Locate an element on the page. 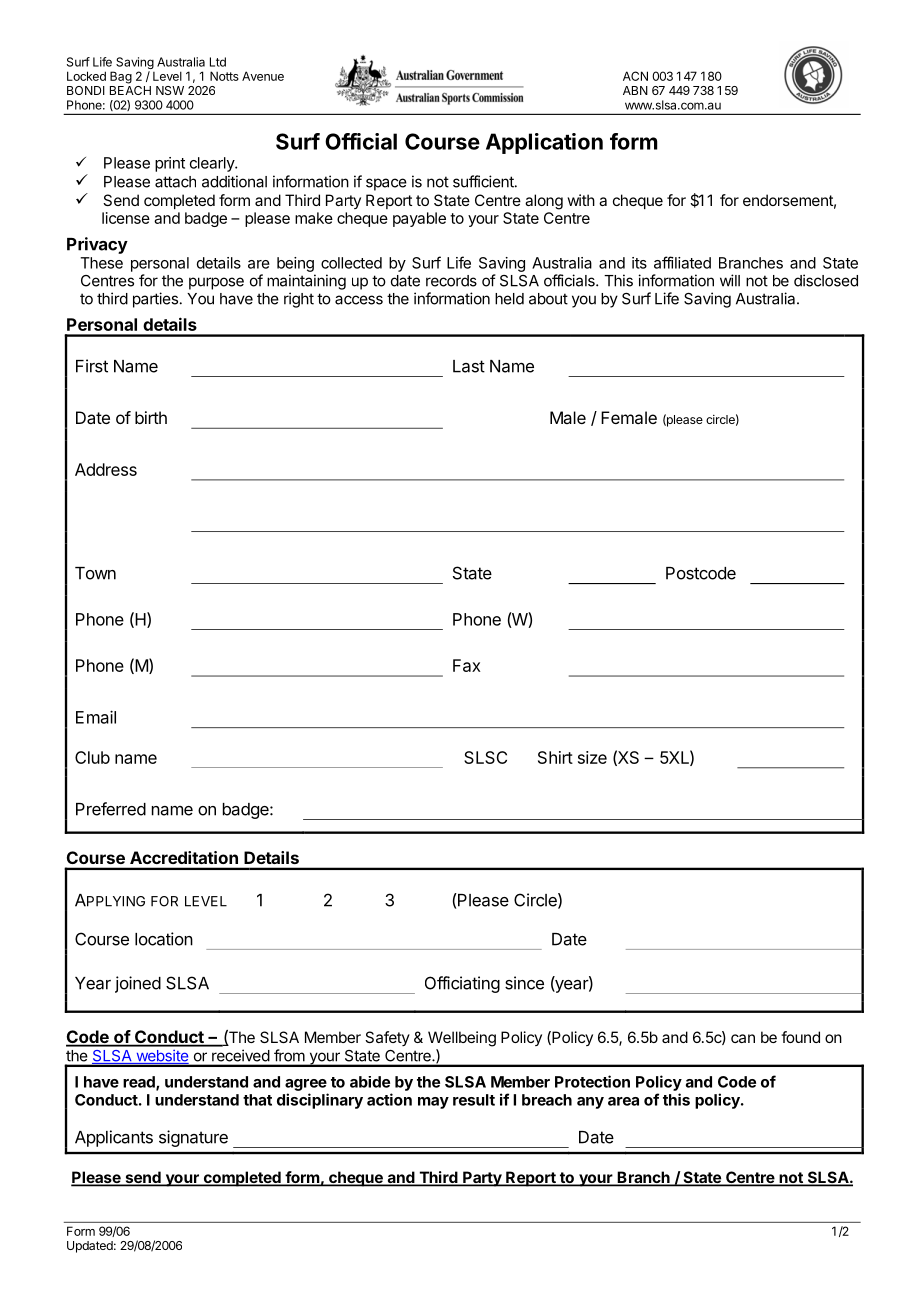 The height and width of the document is (1308, 924). size is located at coordinates (592, 757).
